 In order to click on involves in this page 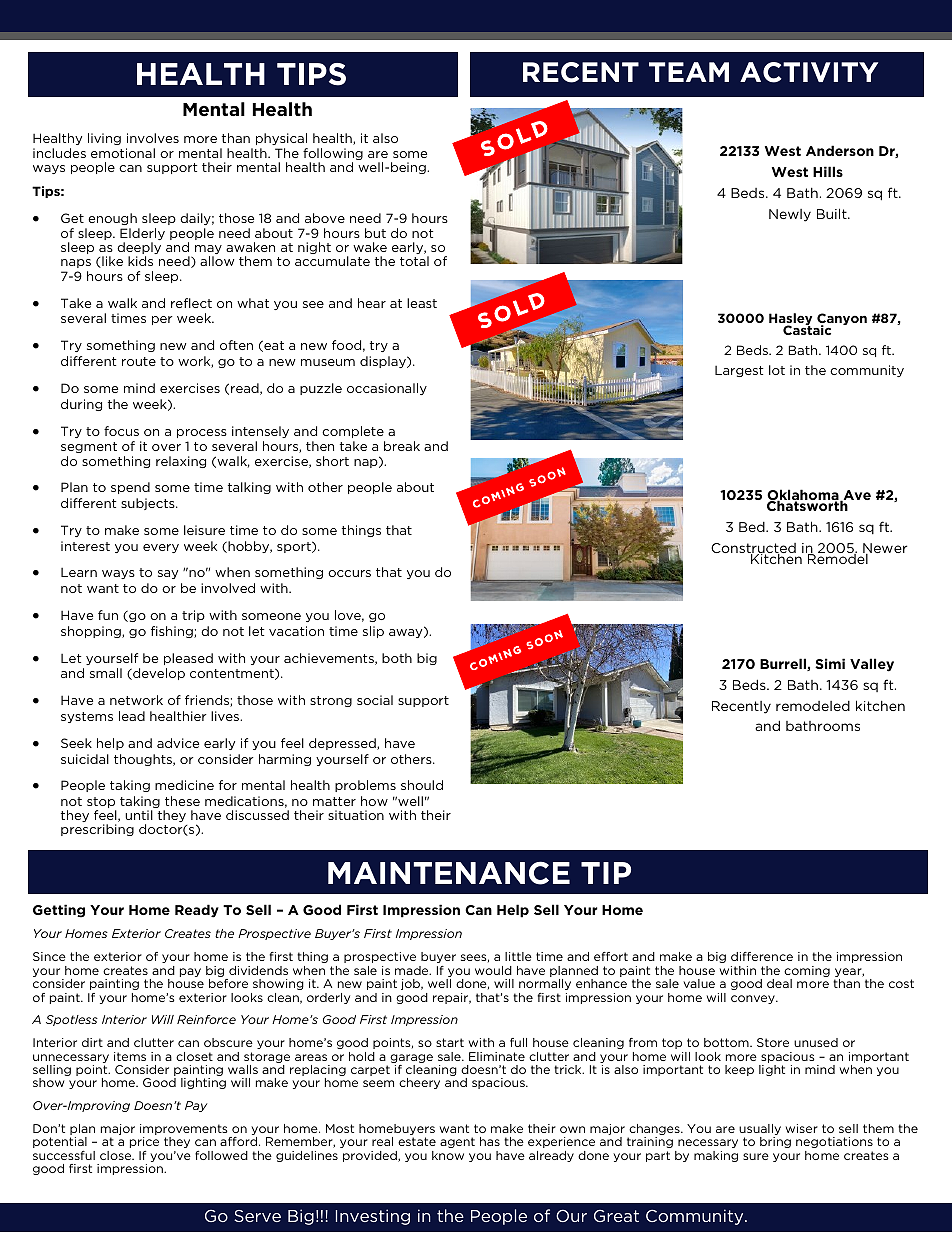, I will do `click(153, 138)`.
